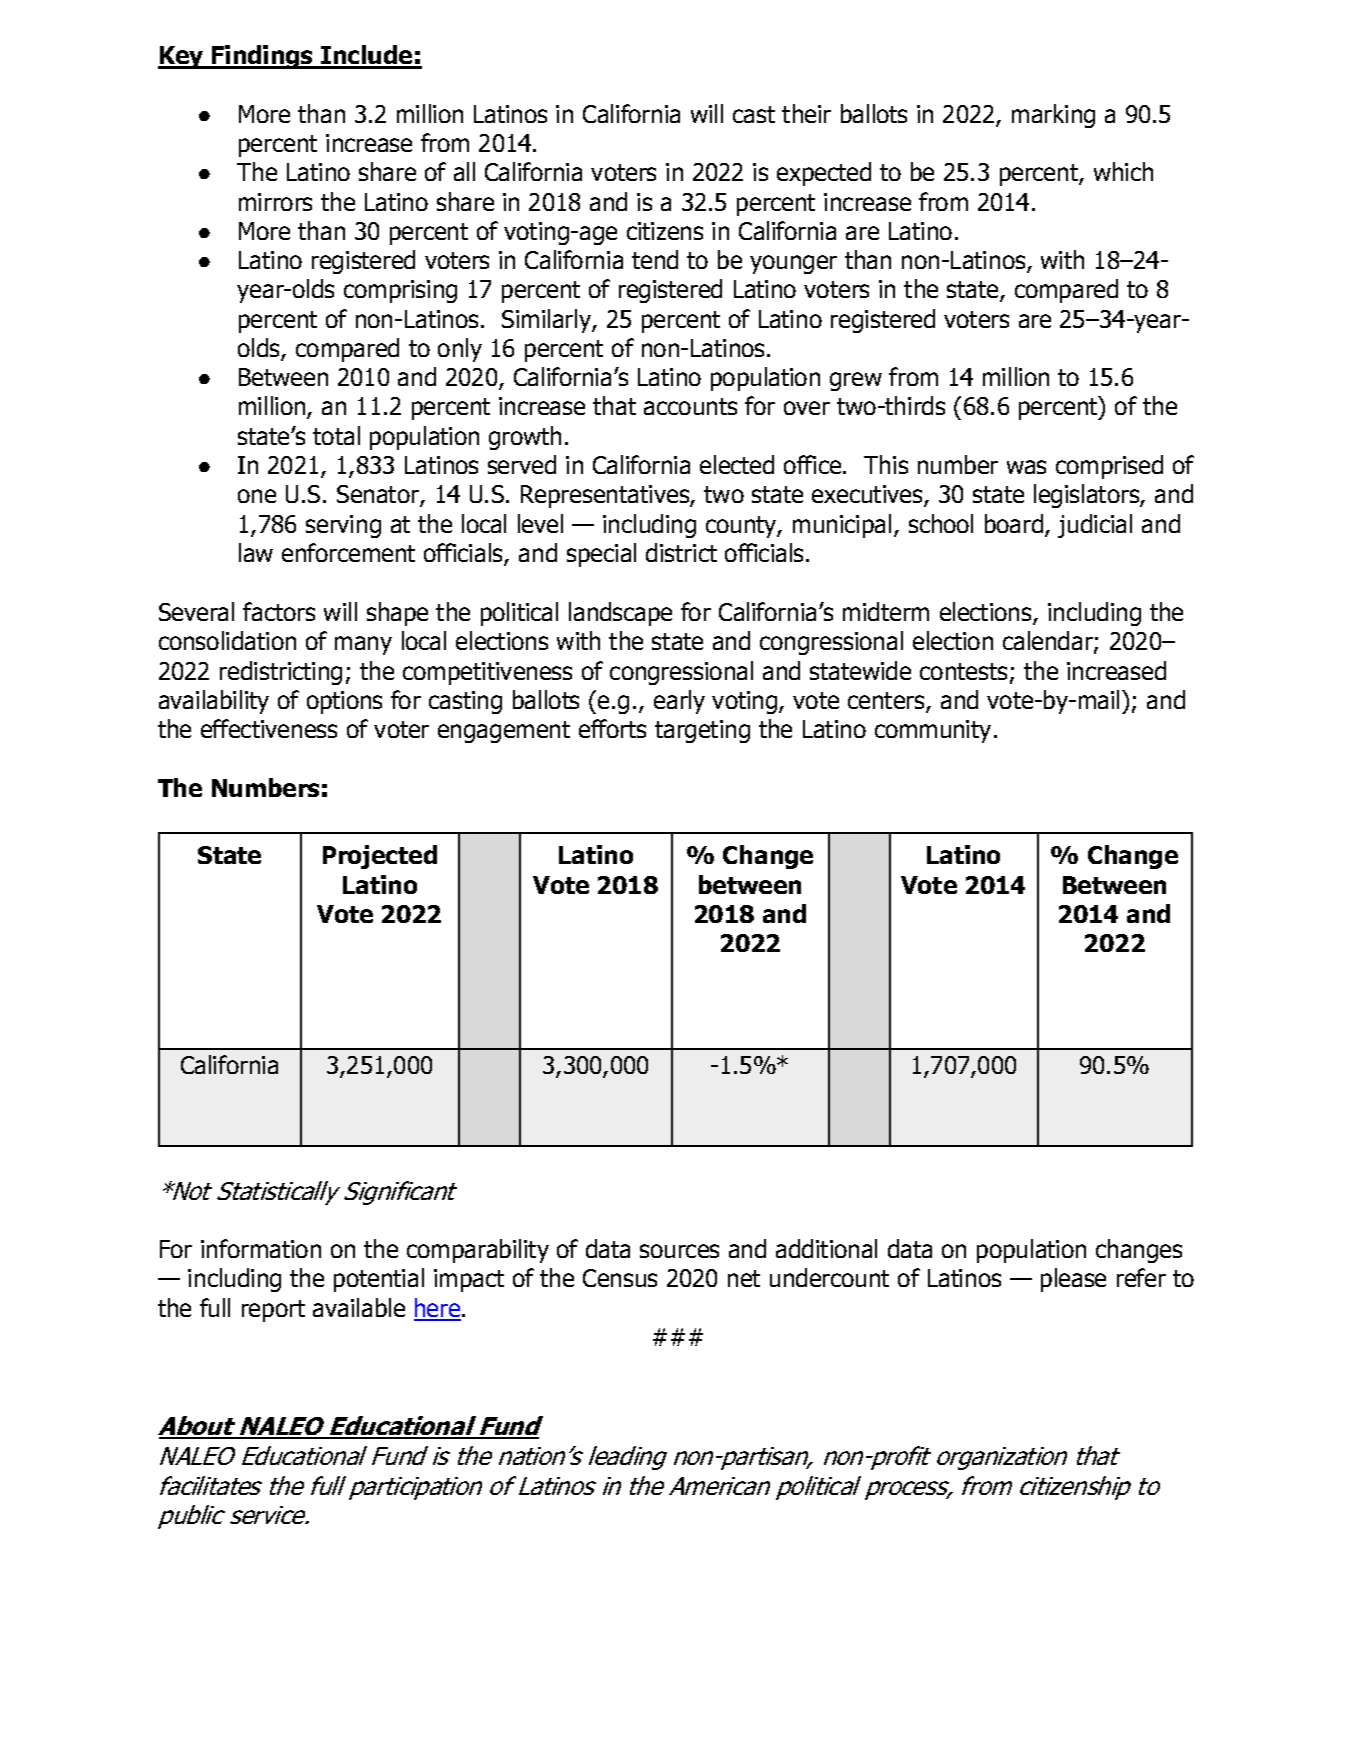 This page has height=1747, width=1350. I want to click on sources, so click(679, 1251).
